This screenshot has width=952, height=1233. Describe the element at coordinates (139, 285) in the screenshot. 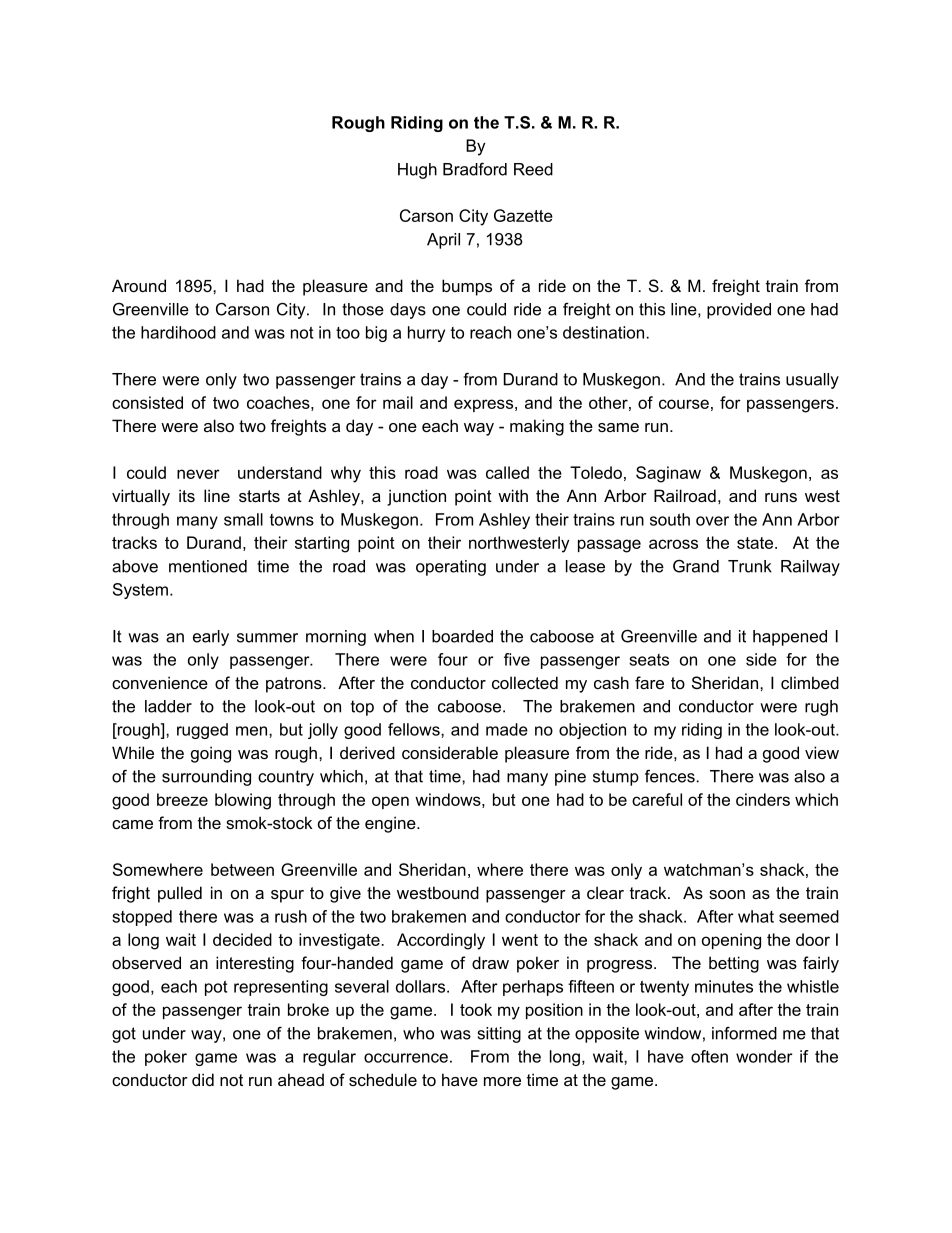

I see `Around` at that location.
